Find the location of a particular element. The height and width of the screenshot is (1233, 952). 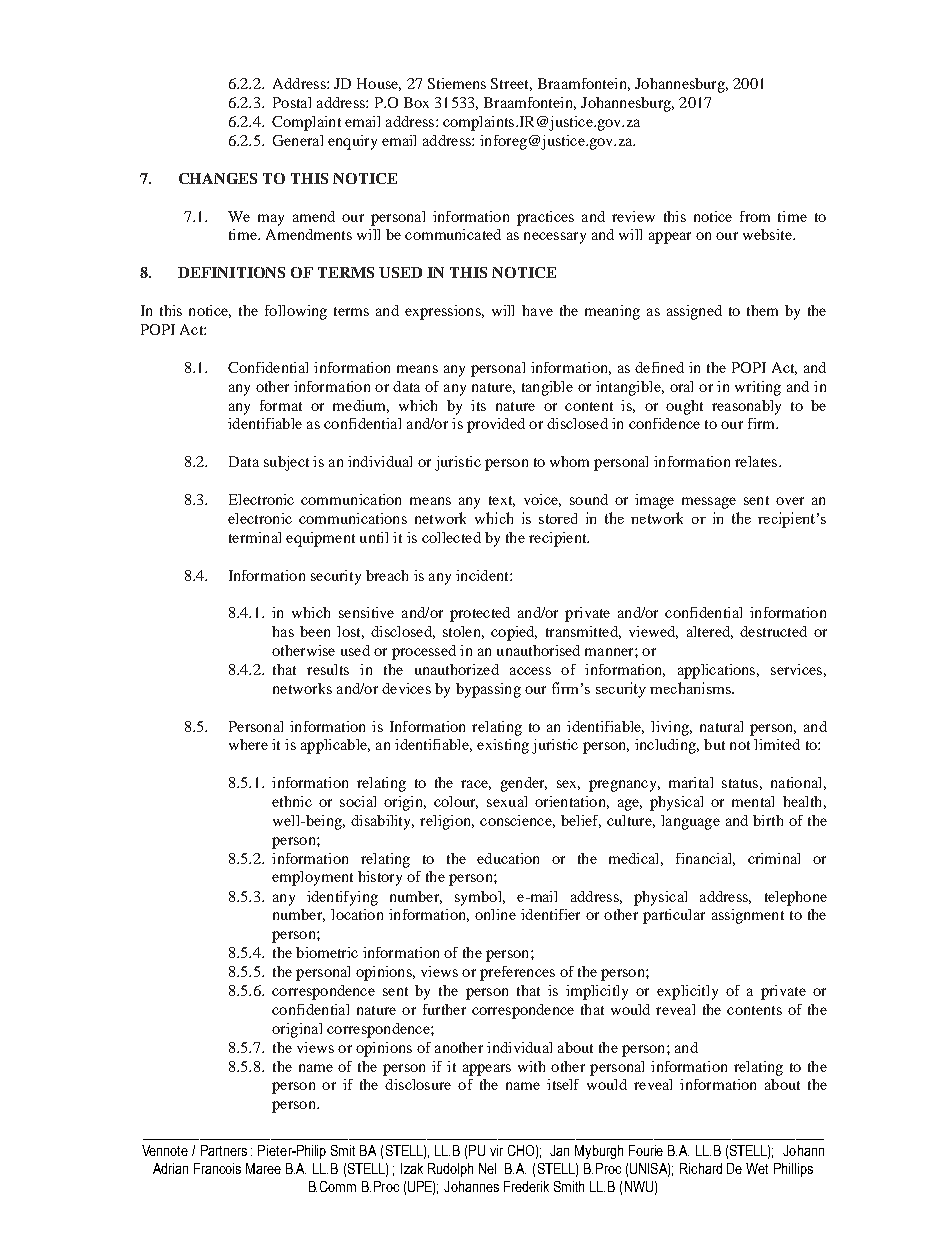

protected is located at coordinates (480, 614).
